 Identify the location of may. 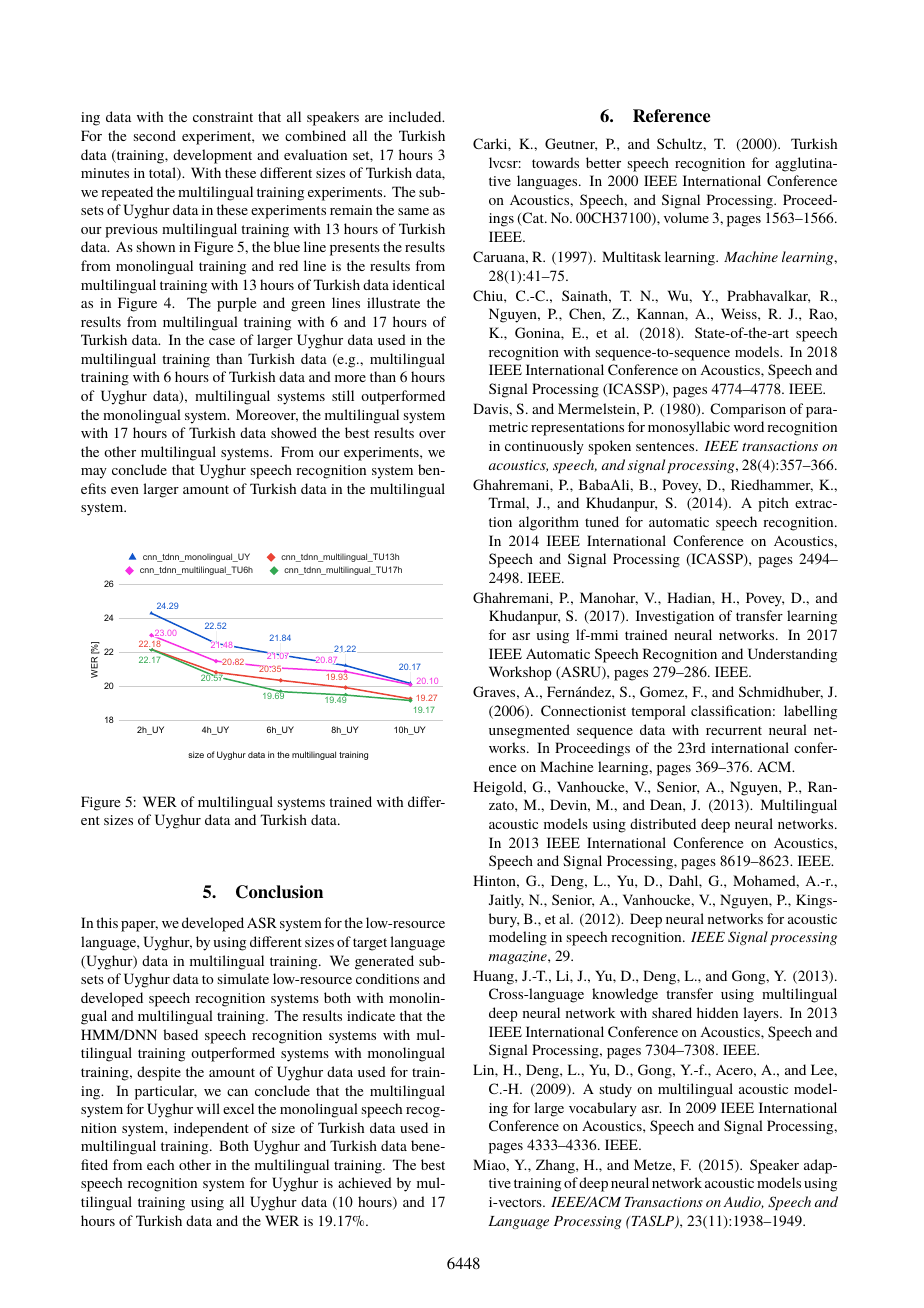
(94, 473).
